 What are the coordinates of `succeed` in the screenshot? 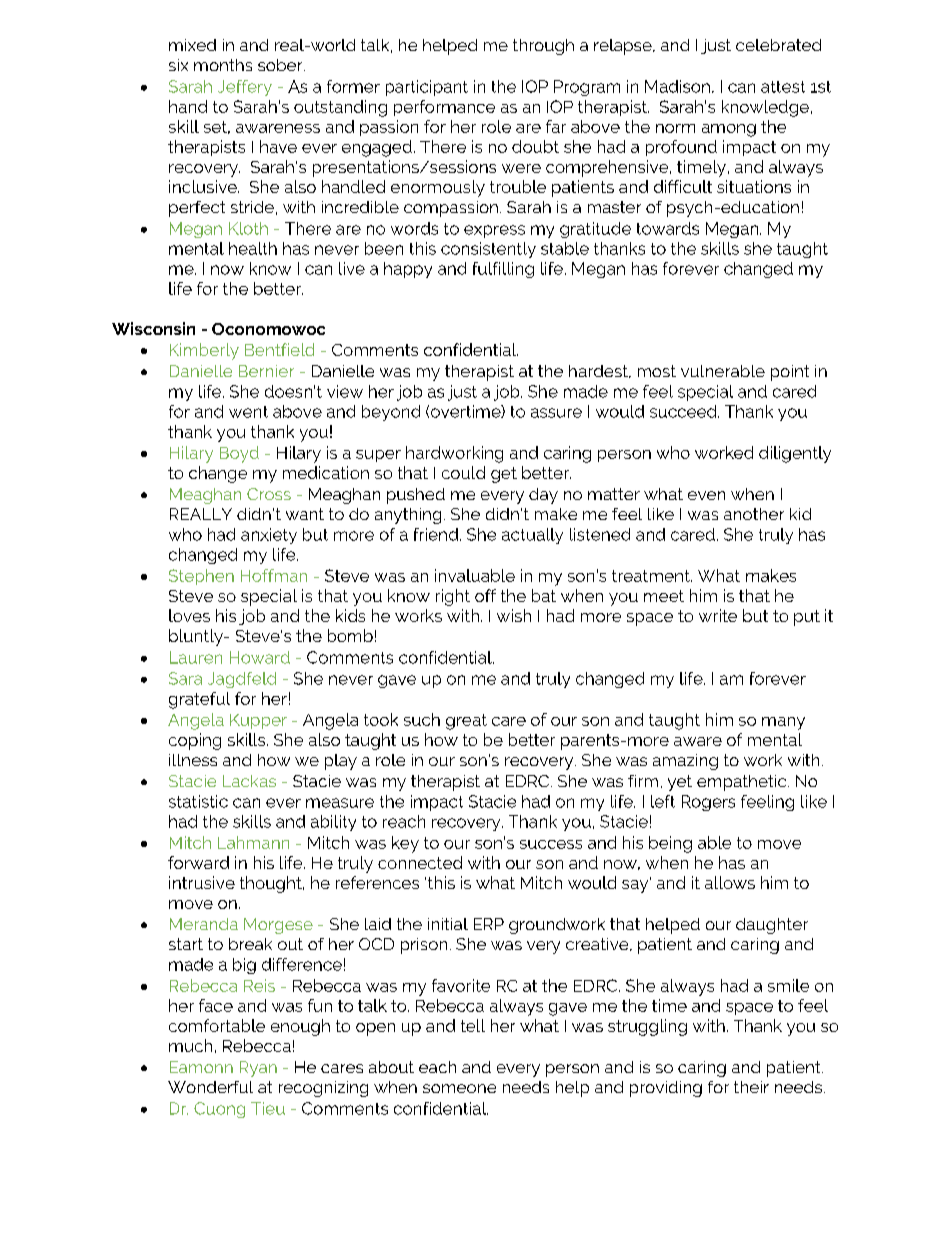 It's located at (684, 411).
